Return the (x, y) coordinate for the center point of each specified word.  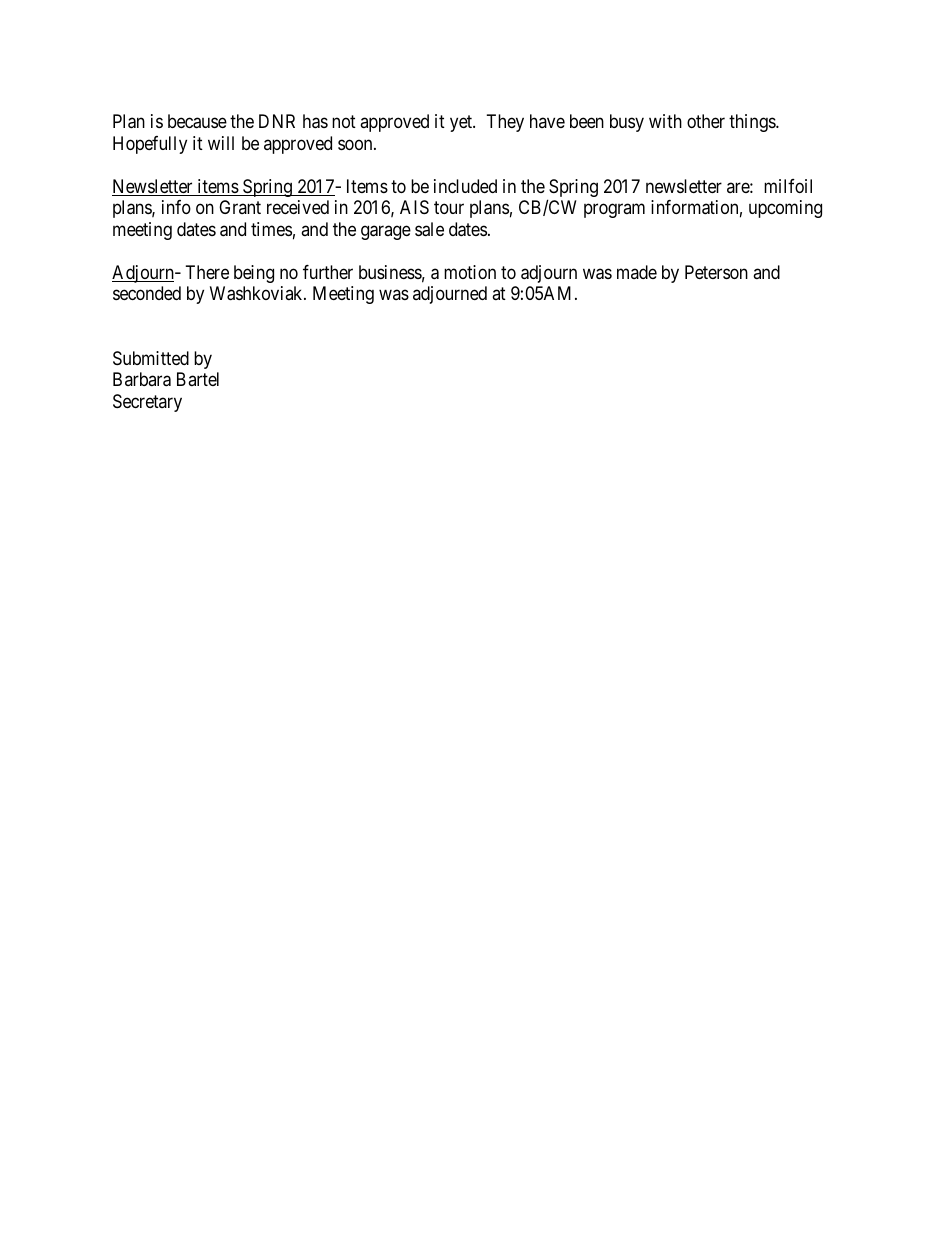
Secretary (147, 403)
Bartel (198, 379)
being (254, 274)
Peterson (716, 272)
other (706, 121)
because (197, 121)
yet (462, 124)
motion (470, 272)
